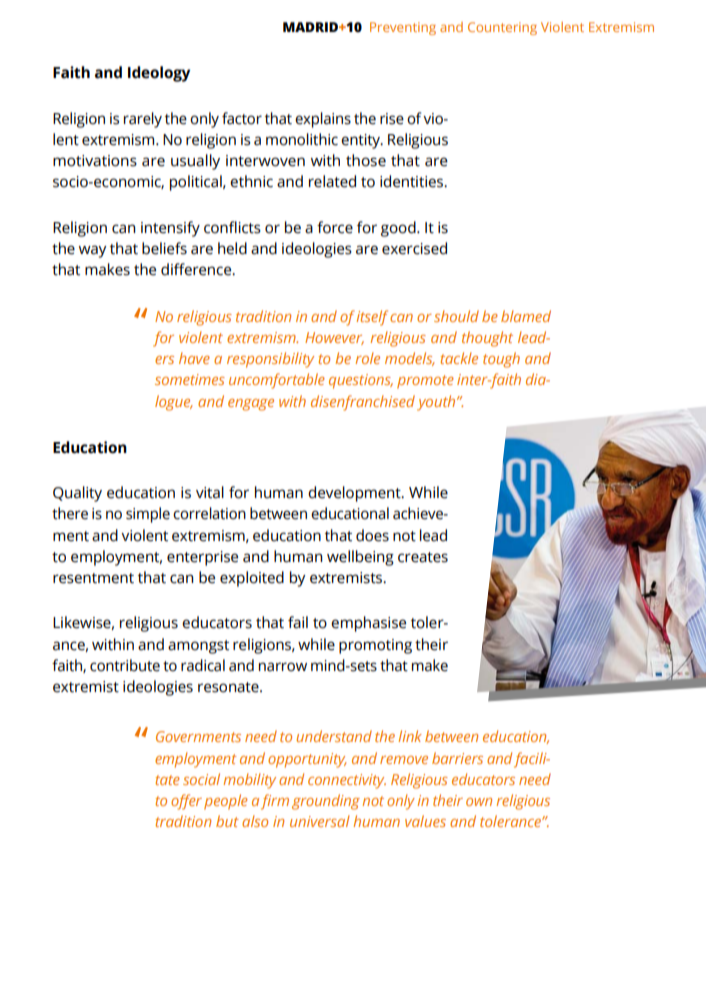 The height and width of the screenshot is (1002, 706). What do you see at coordinates (251, 405) in the screenshot?
I see `engage` at bounding box center [251, 405].
